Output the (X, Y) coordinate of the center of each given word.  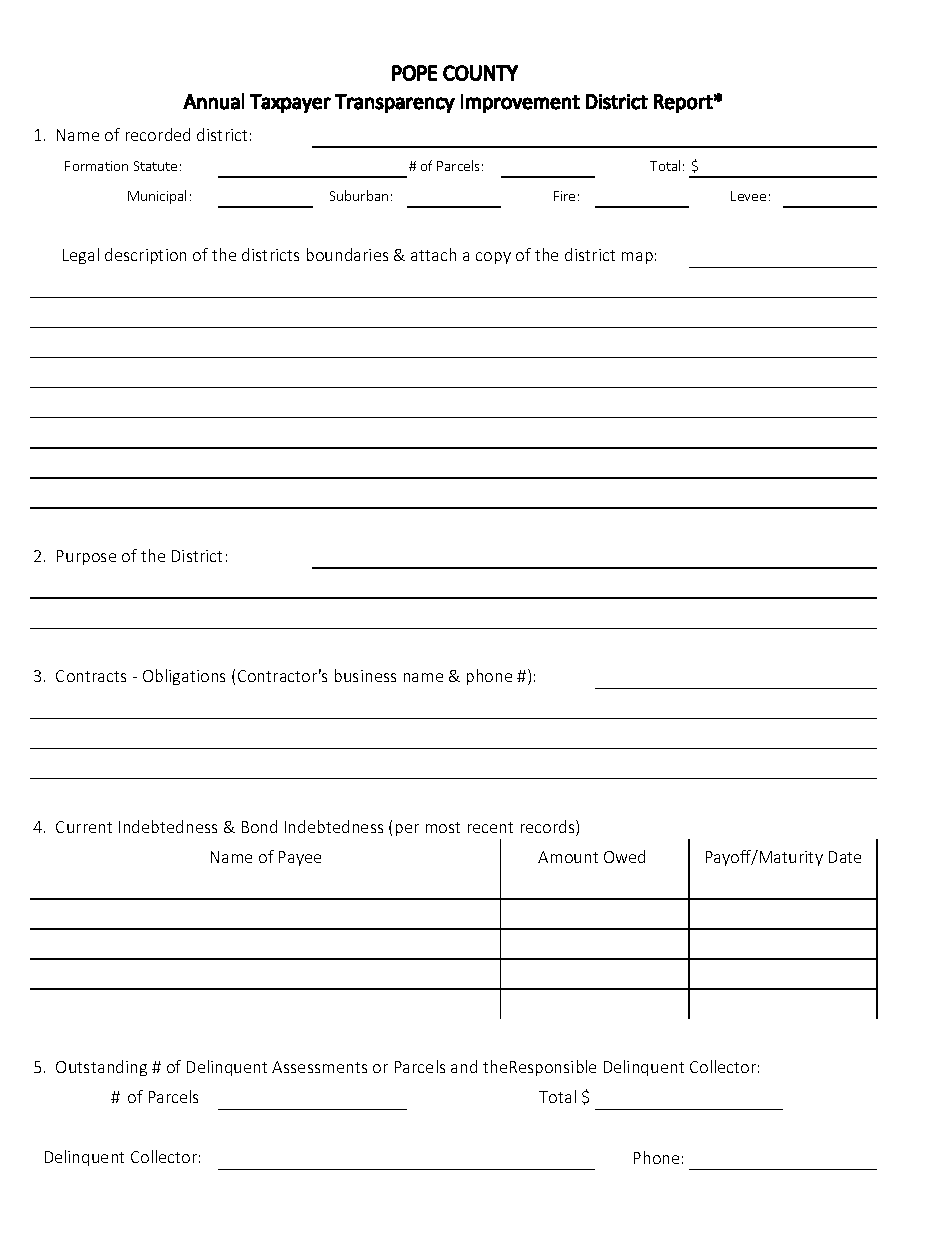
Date (845, 857)
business (365, 675)
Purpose (86, 557)
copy (493, 258)
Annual (213, 101)
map (637, 258)
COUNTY (480, 73)
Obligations (184, 677)
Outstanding (101, 1068)
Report (683, 103)
